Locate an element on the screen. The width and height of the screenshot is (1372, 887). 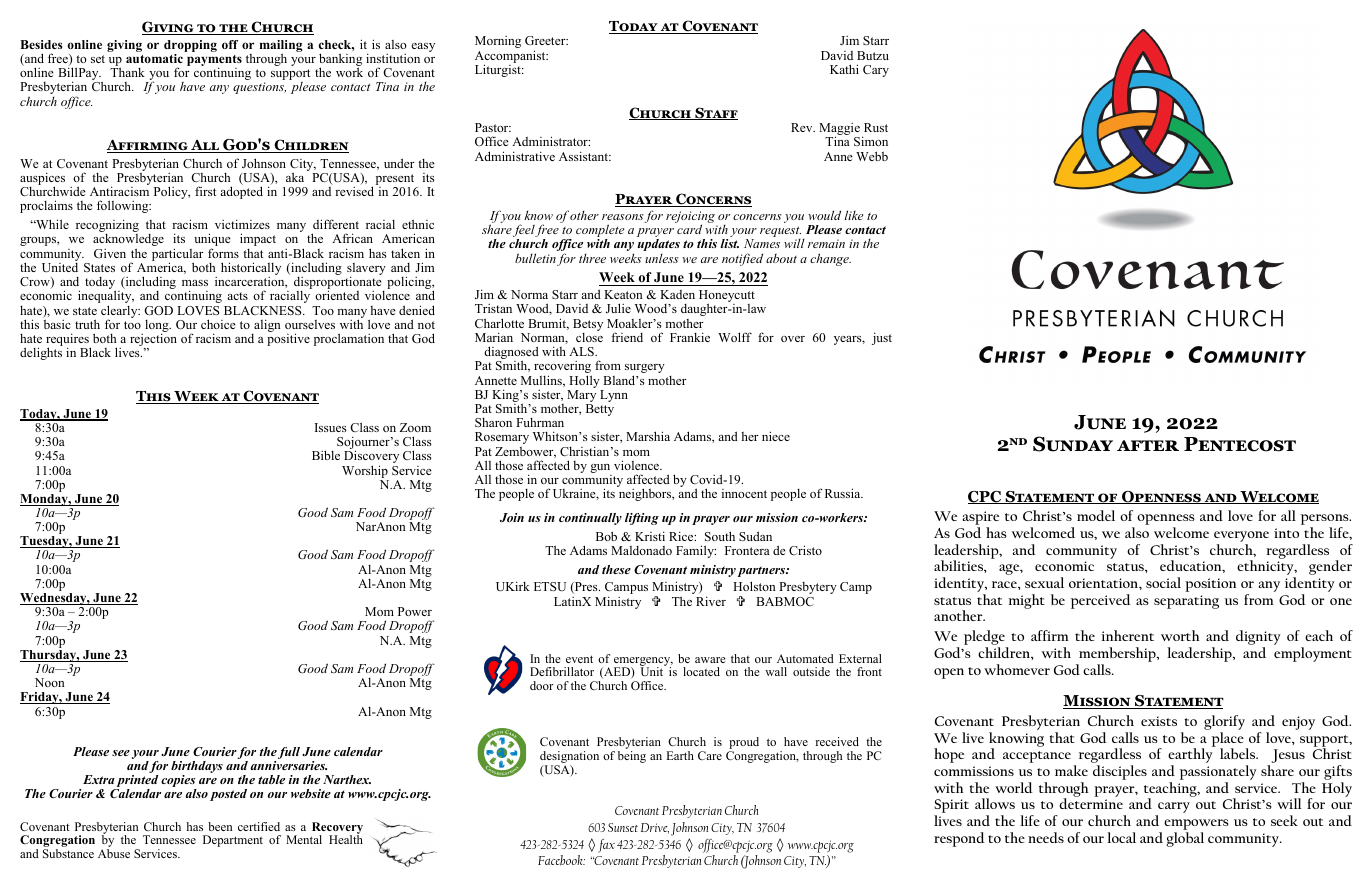
Bible is located at coordinates (326, 455).
